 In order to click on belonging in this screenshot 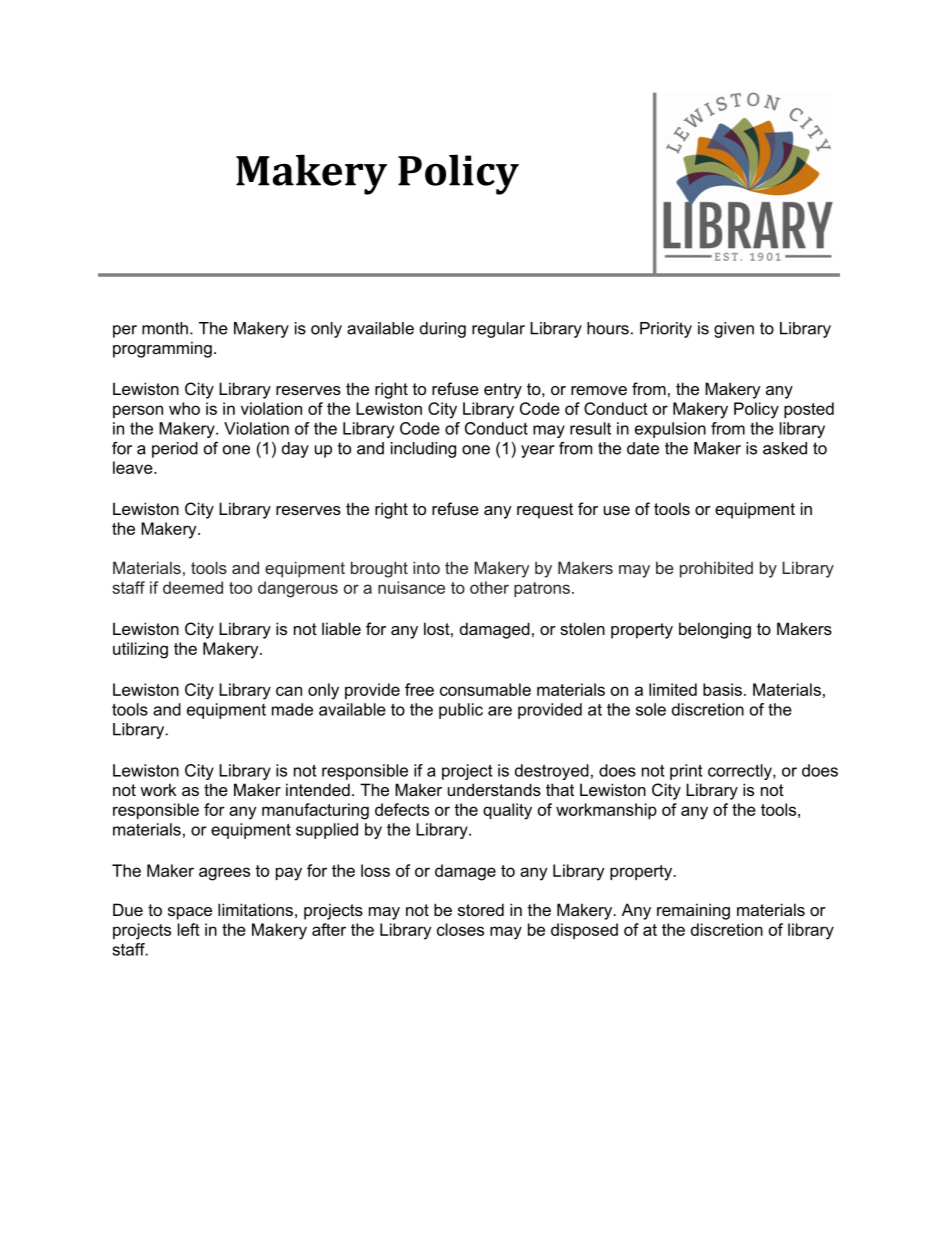, I will do `click(715, 630)`.
